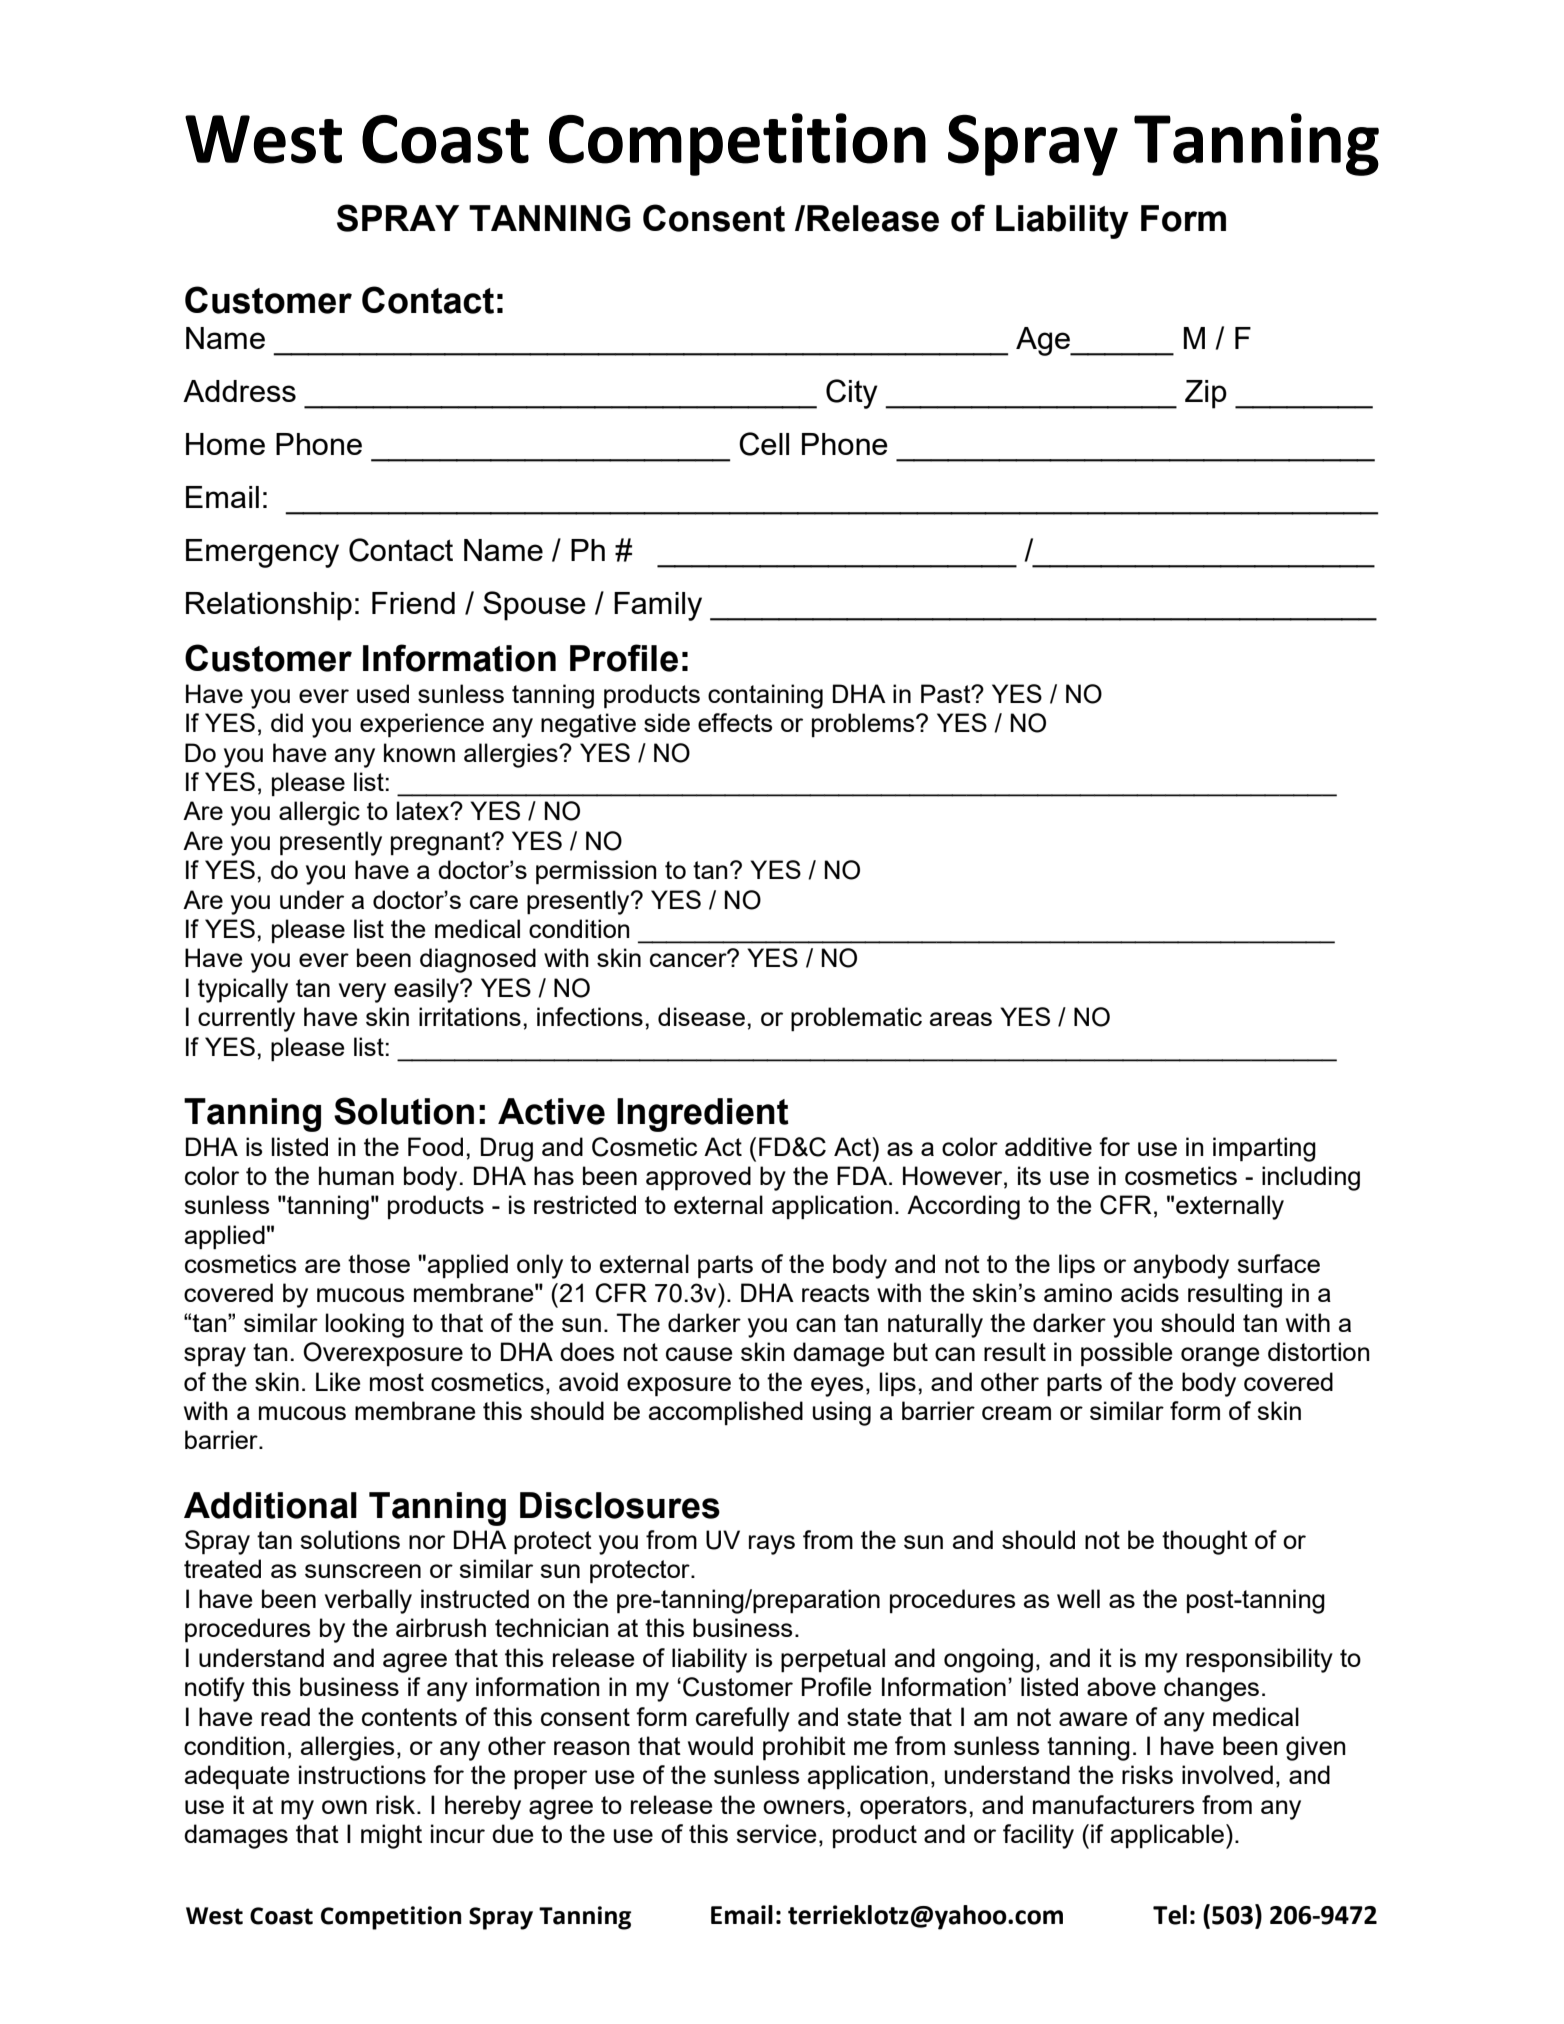 The width and height of the document is (1564, 2024). I want to click on Home, so click(225, 444).
